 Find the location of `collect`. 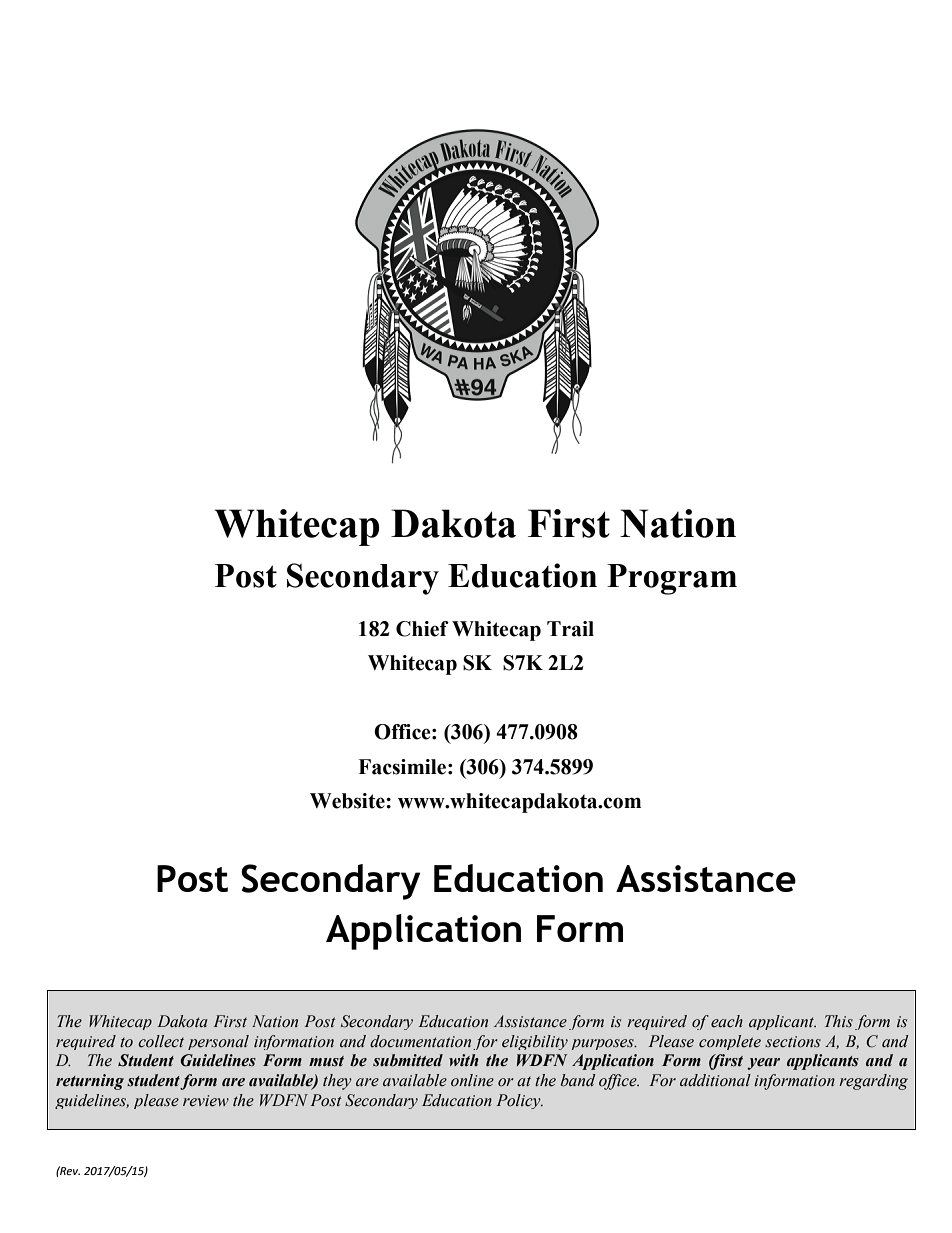

collect is located at coordinates (161, 1041).
